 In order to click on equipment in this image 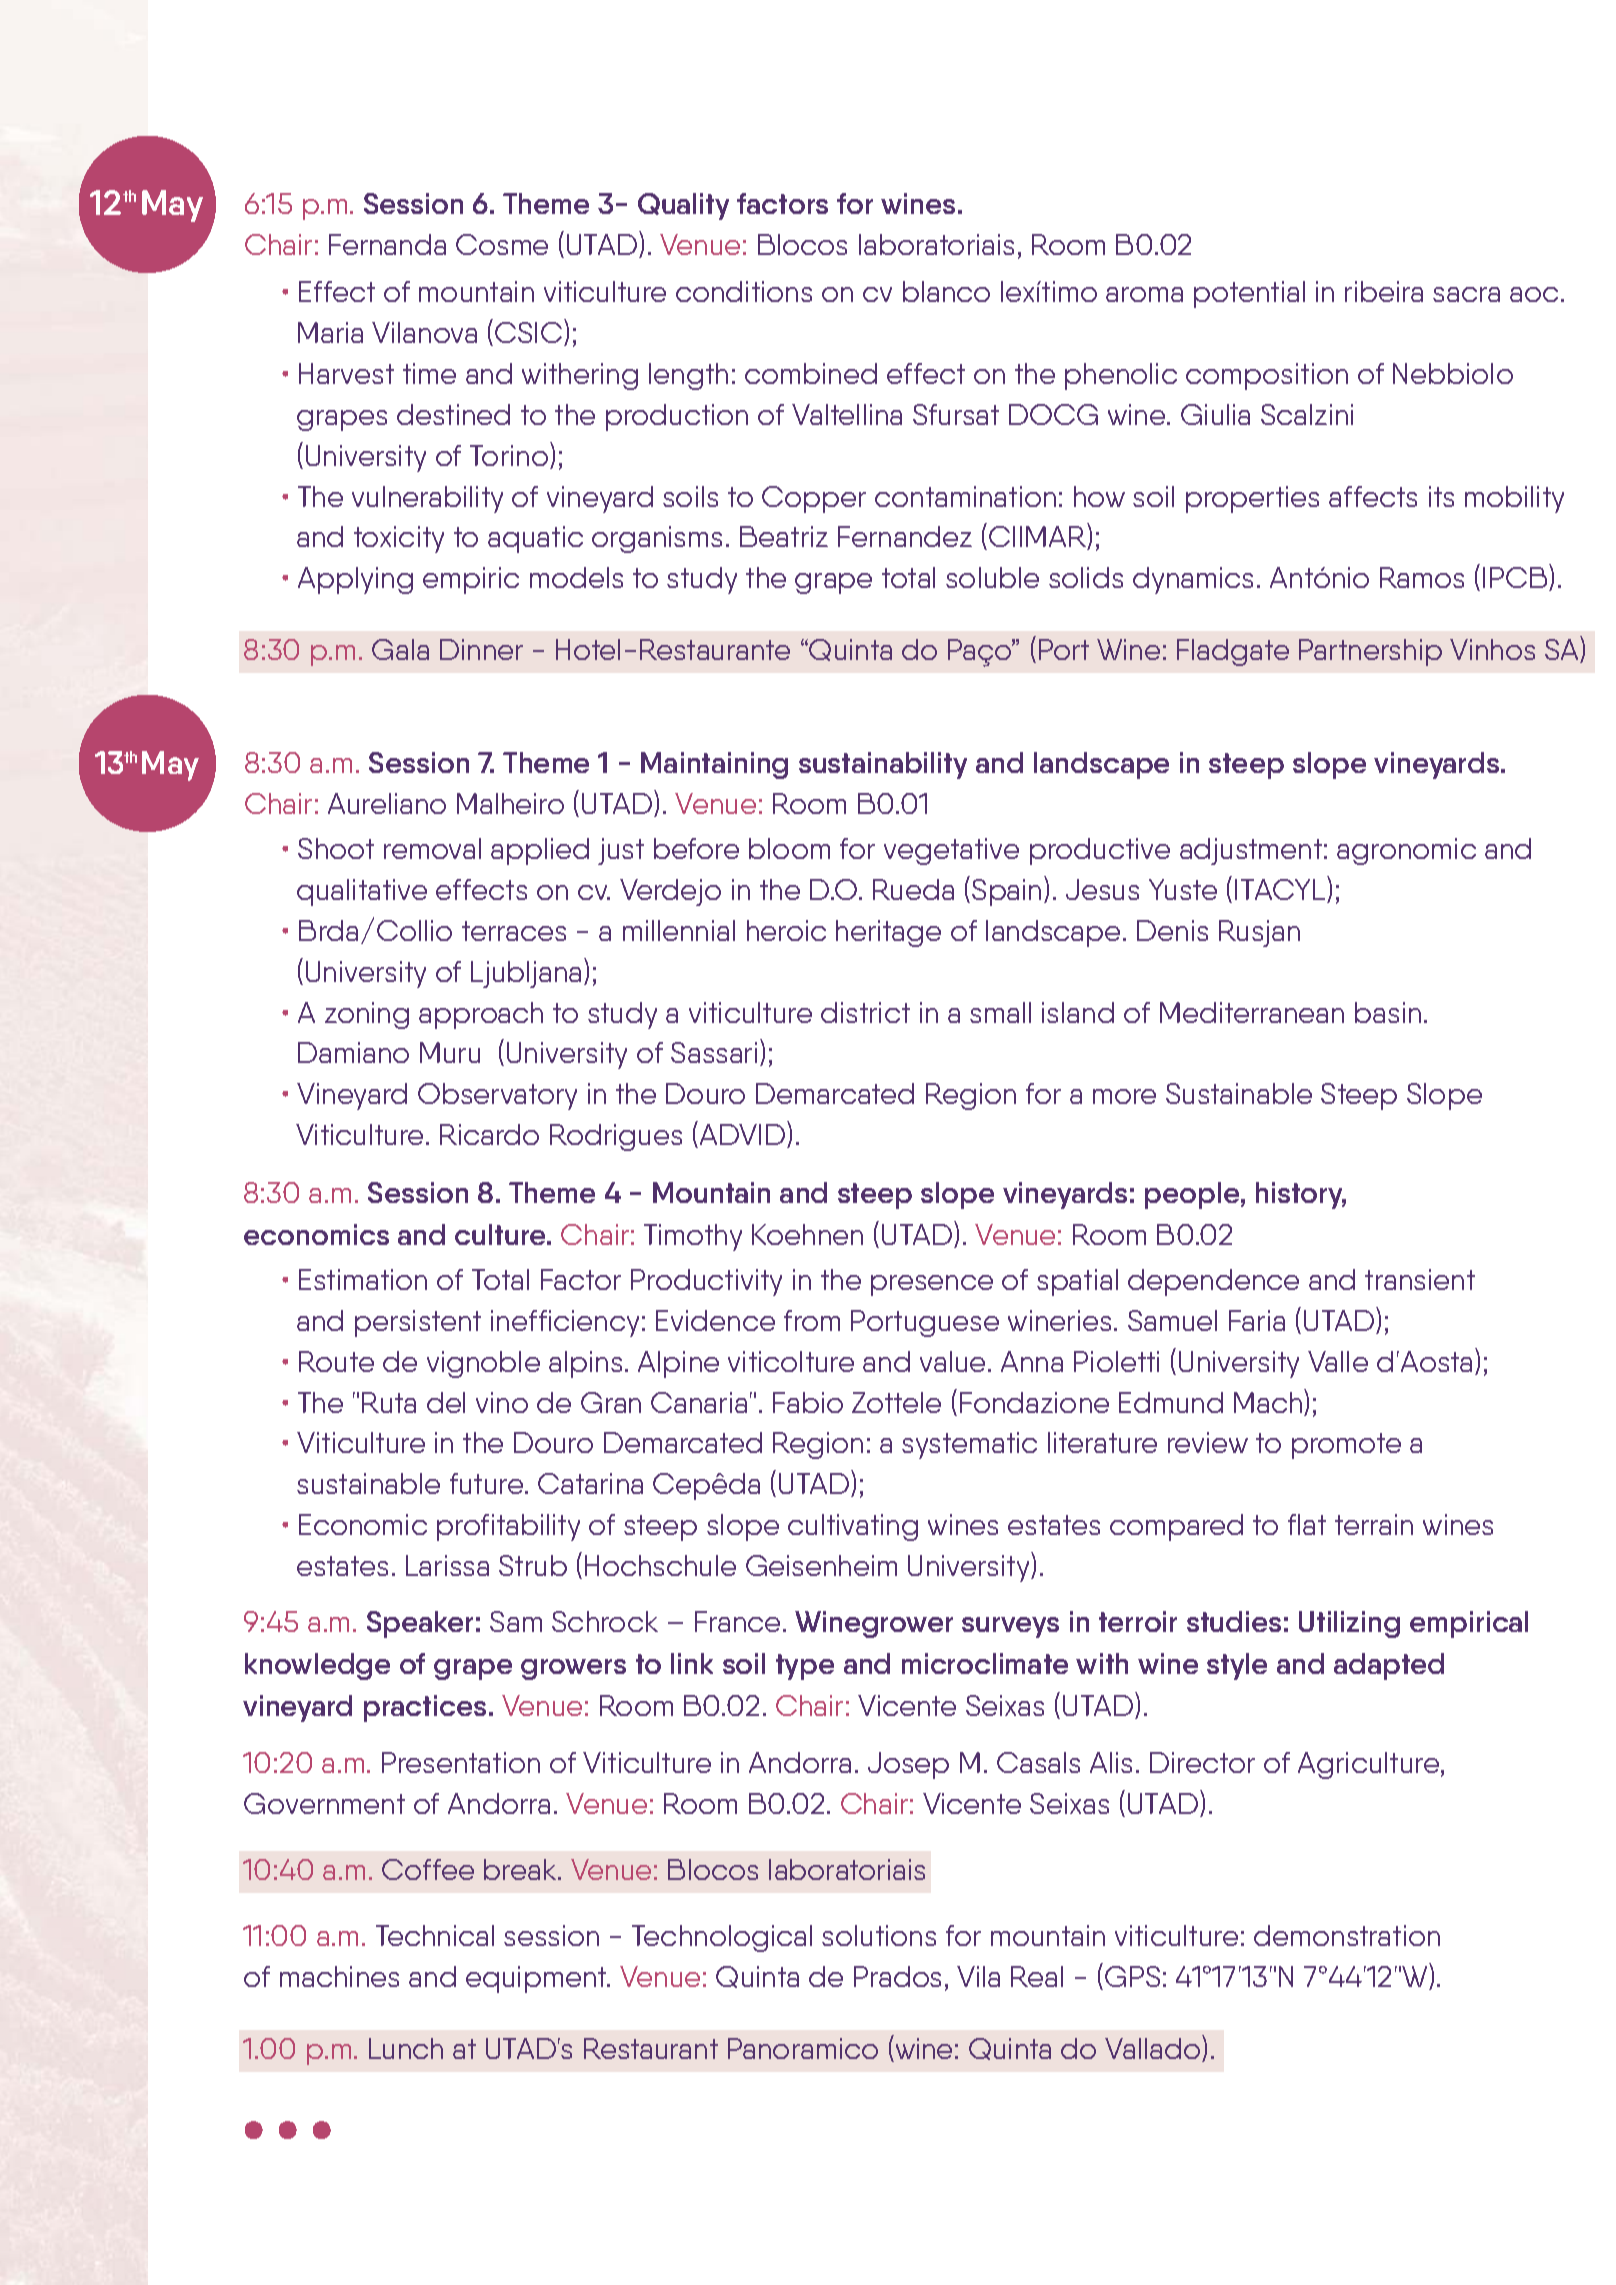, I will do `click(537, 1979)`.
